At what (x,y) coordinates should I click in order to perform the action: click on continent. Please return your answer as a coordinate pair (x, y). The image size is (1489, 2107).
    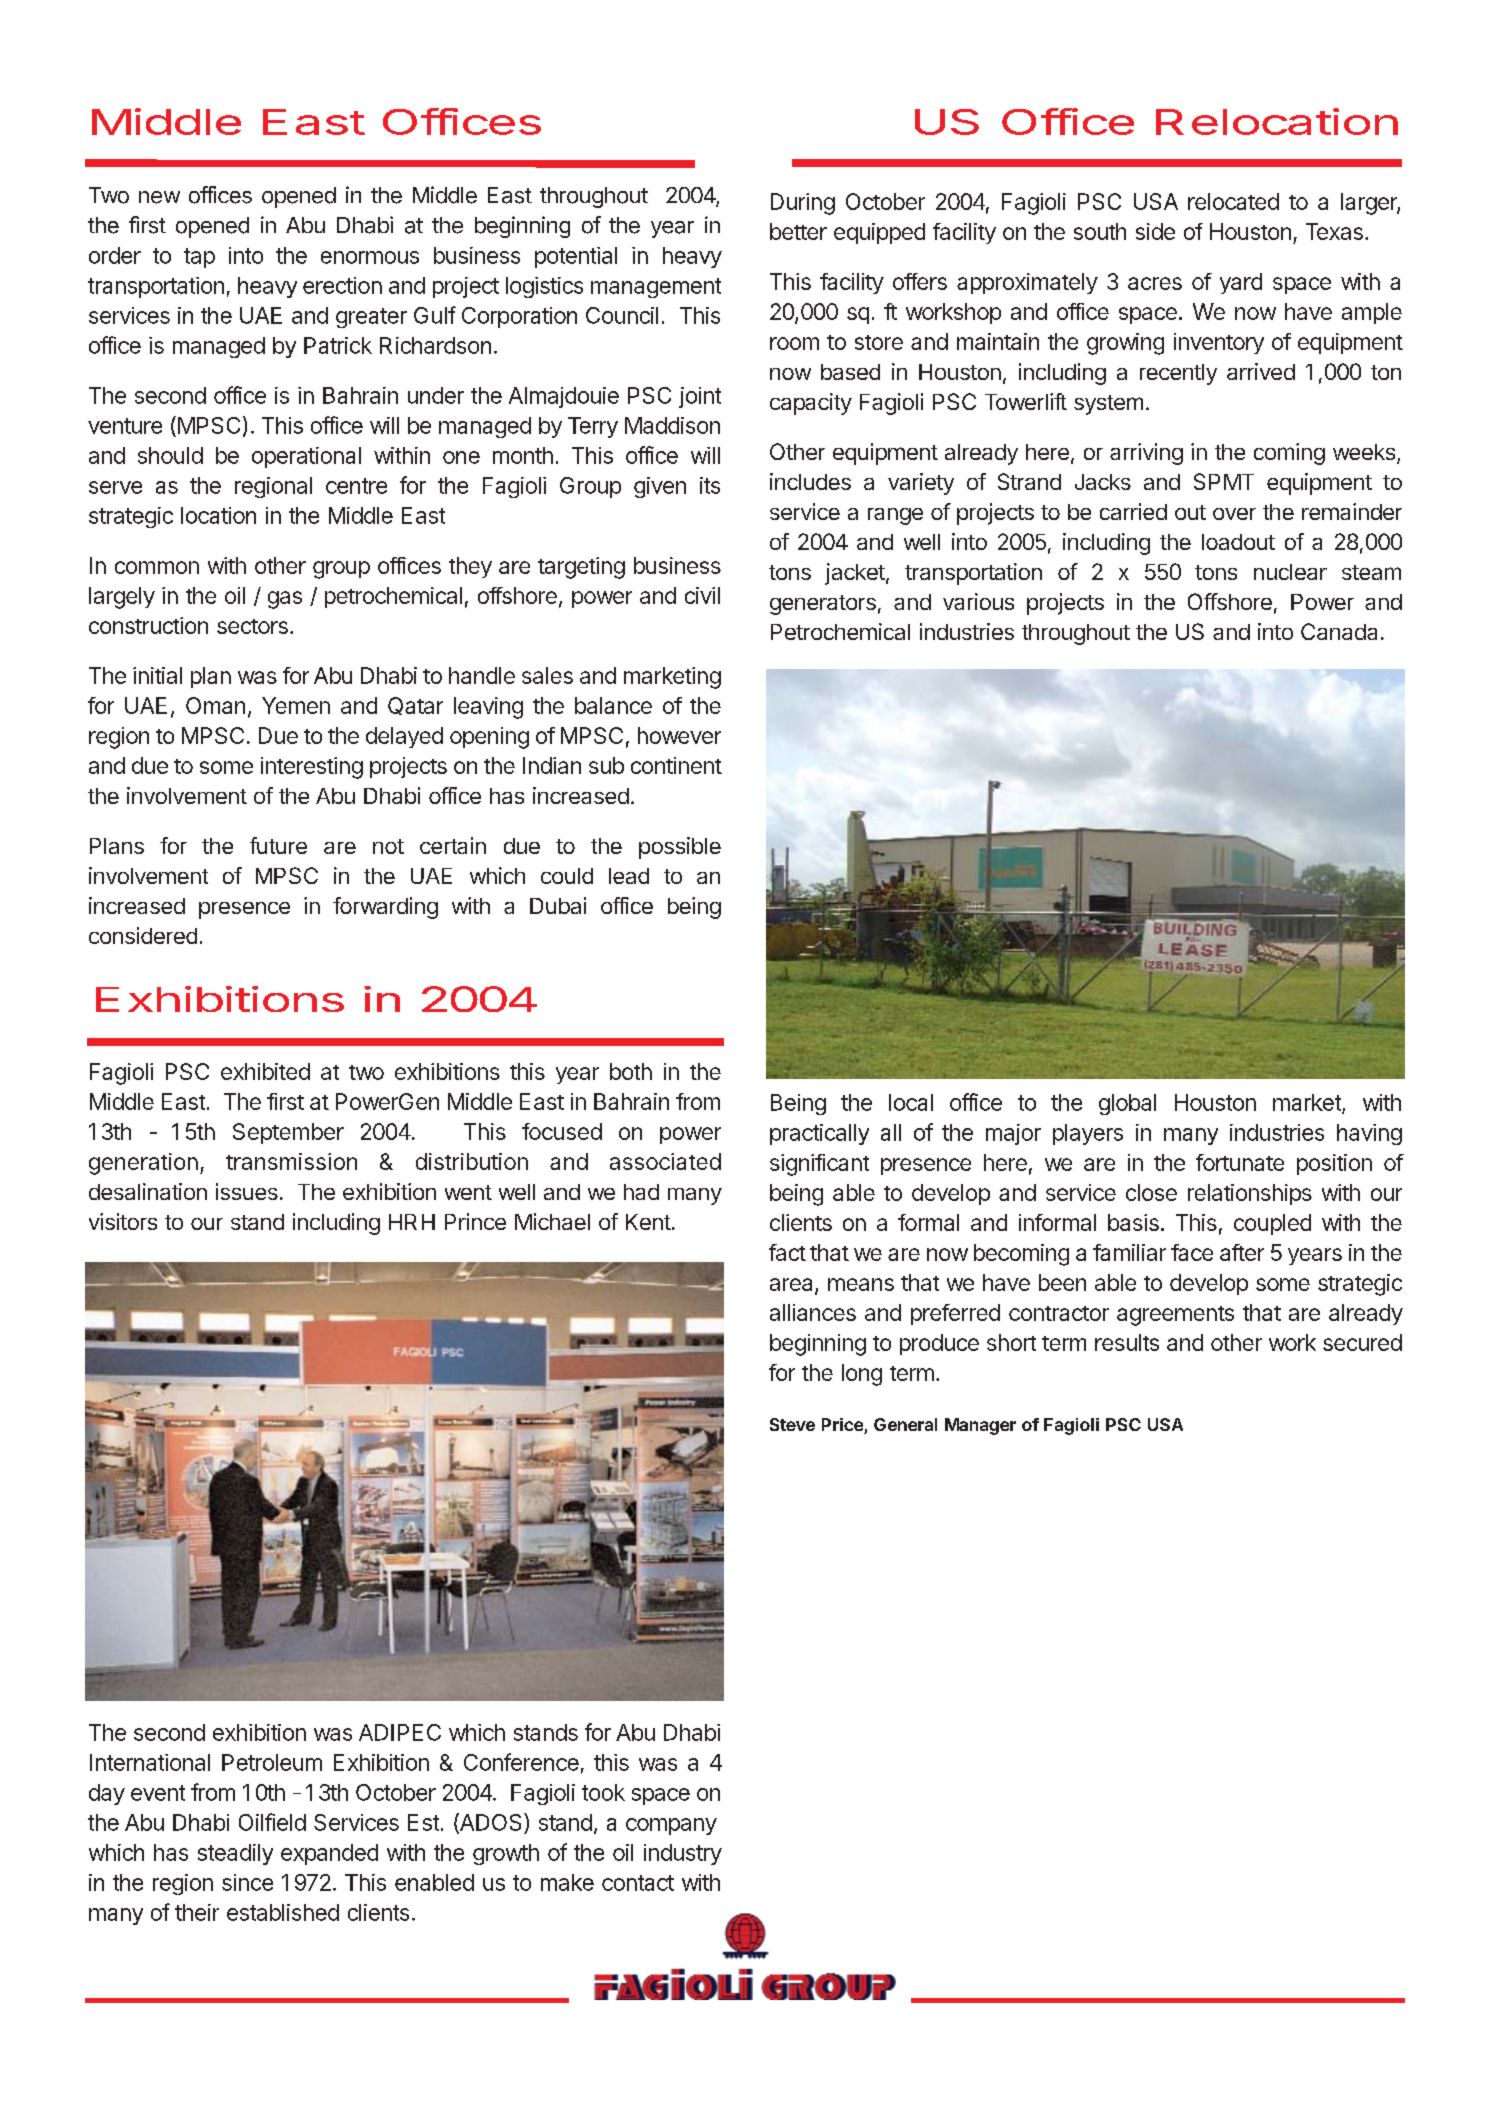
    Looking at the image, I should click on (676, 765).
